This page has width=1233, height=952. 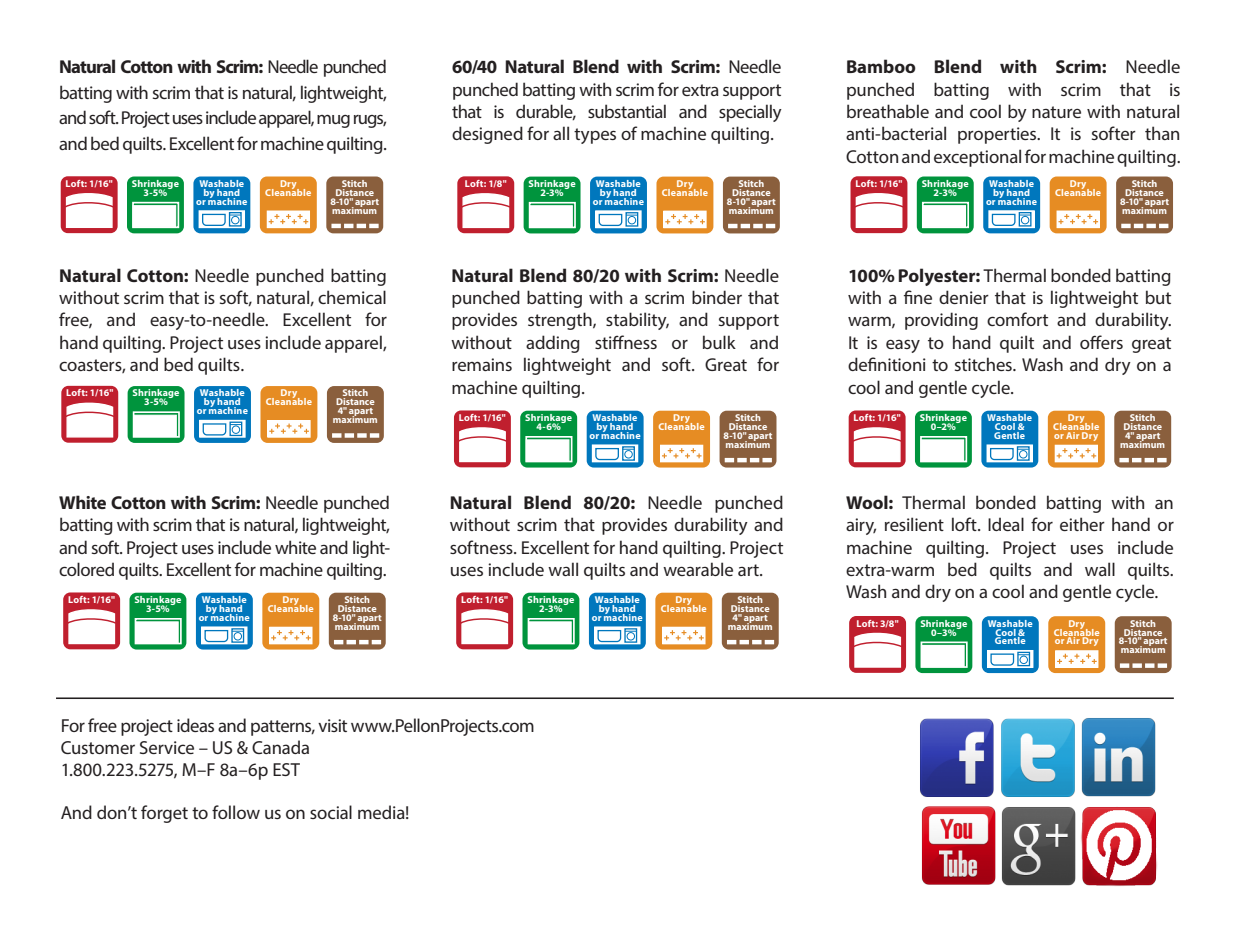 I want to click on Ideal, so click(x=1006, y=524).
